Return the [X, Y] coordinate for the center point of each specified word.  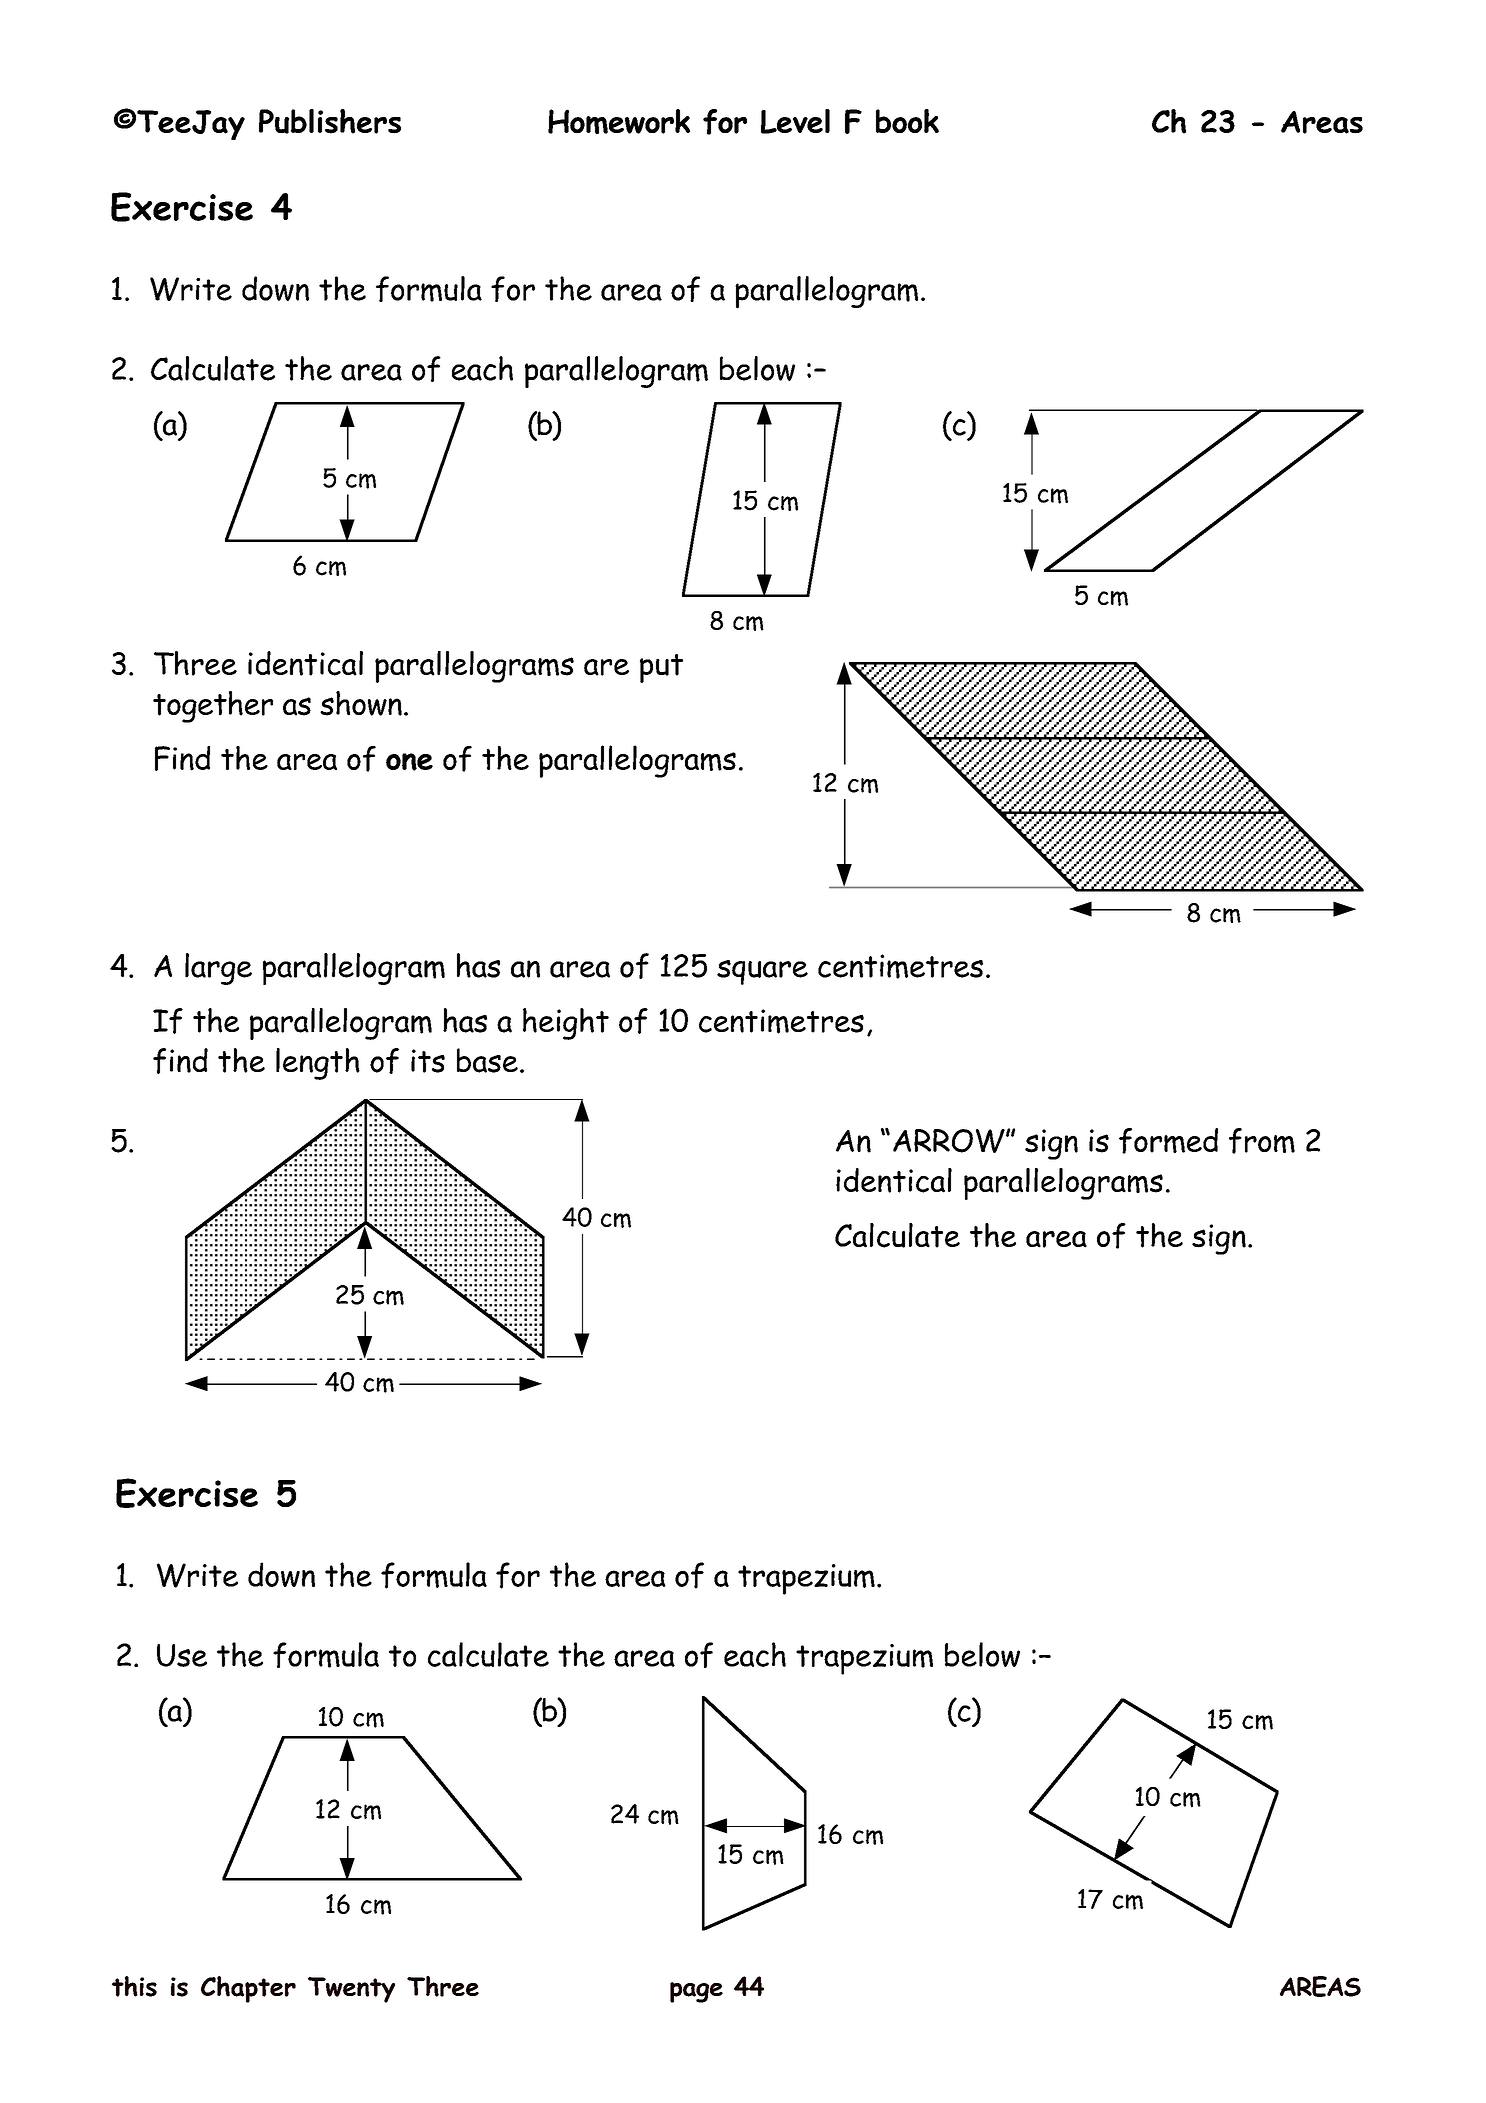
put [661, 668]
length [318, 1064]
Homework [619, 121]
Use [182, 1655]
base [487, 1060]
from [1262, 1141]
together [213, 707]
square [762, 972]
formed [1168, 1141]
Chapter [248, 1989]
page [696, 1992]
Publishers [330, 121]
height [566, 1024]
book [907, 121]
